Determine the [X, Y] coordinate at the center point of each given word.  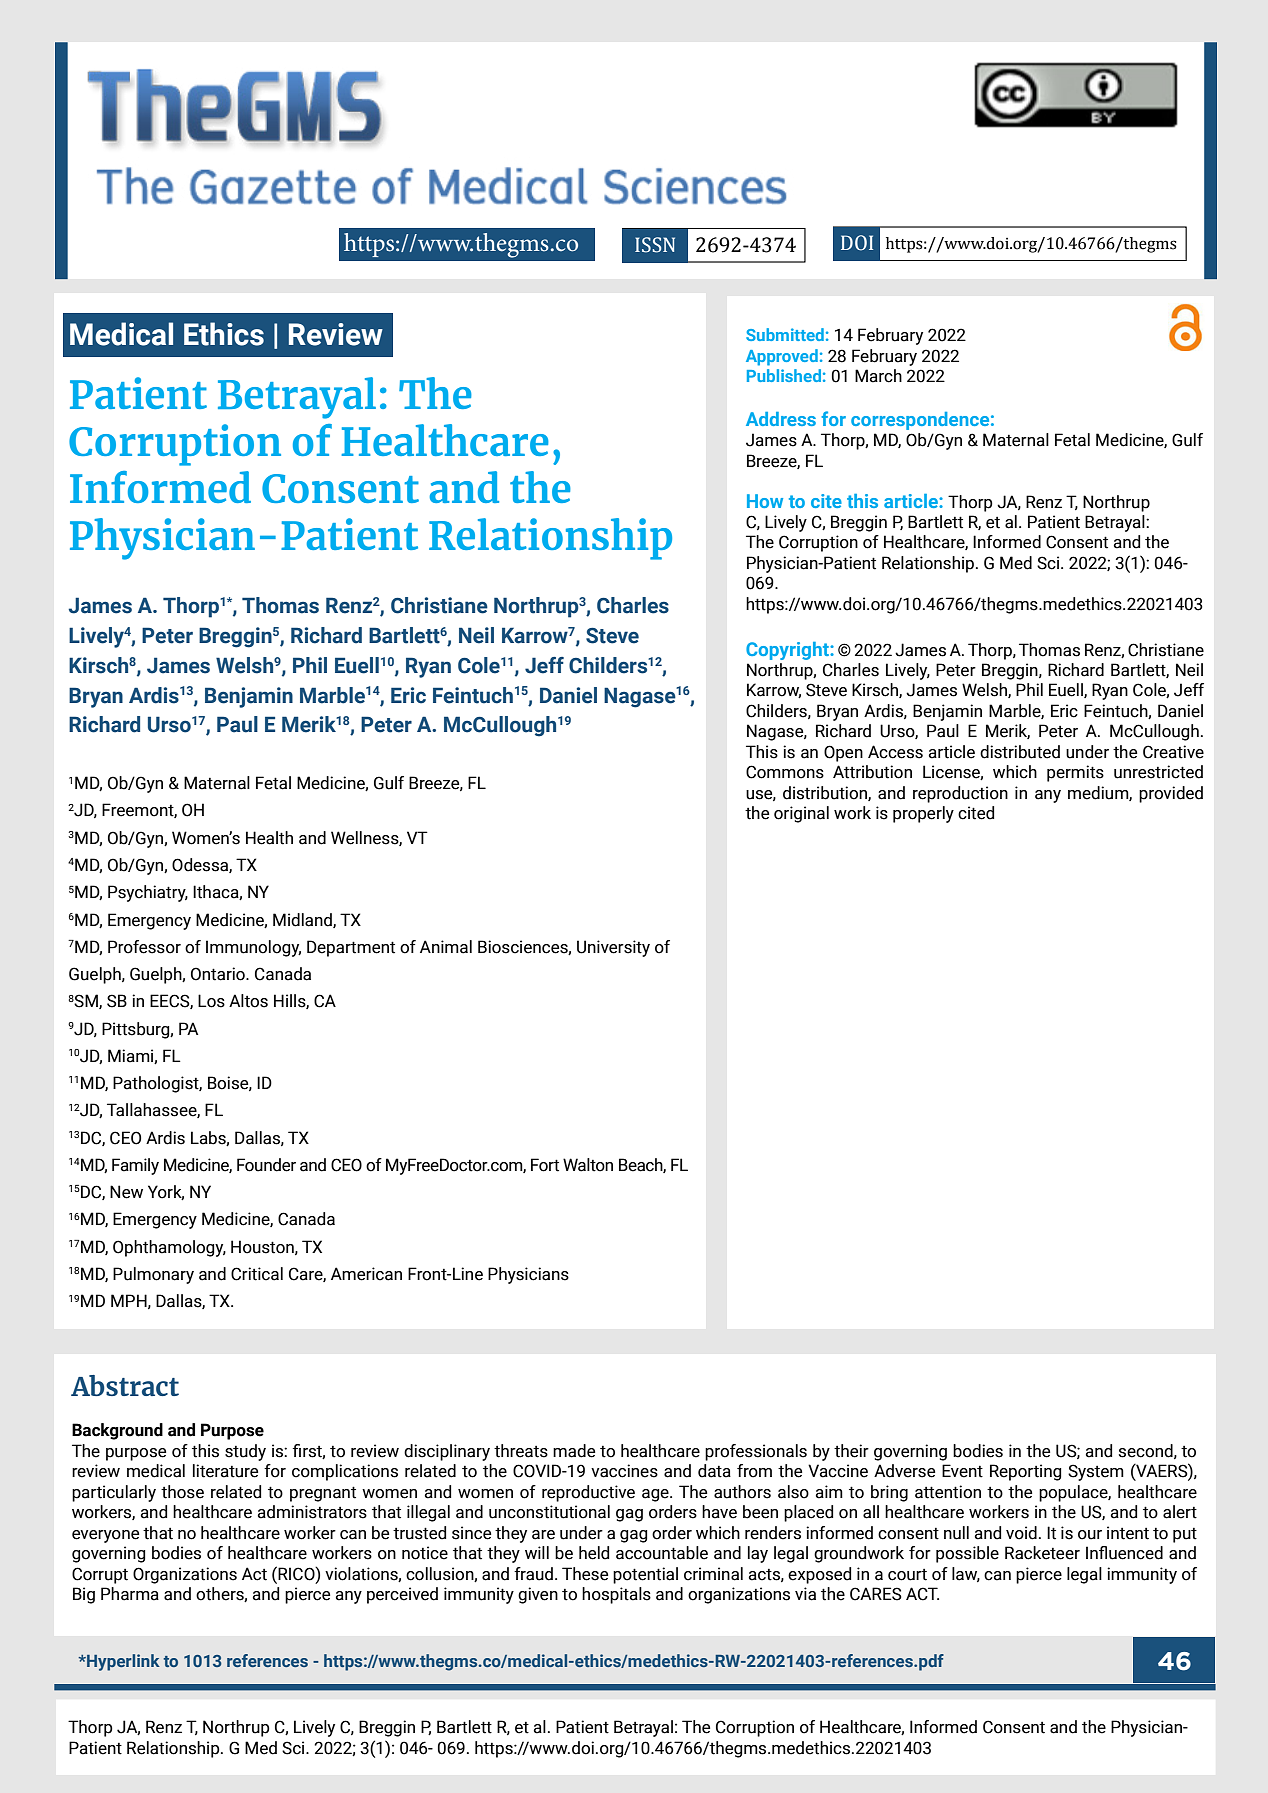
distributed [1020, 752]
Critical [257, 1274]
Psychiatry [148, 893]
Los [211, 1001]
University [613, 948]
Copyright [788, 651]
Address [781, 419]
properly [923, 814]
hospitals [616, 1595]
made [574, 1451]
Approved [782, 357]
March [878, 376]
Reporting [1026, 1472]
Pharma [130, 1594]
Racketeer [1042, 1553]
